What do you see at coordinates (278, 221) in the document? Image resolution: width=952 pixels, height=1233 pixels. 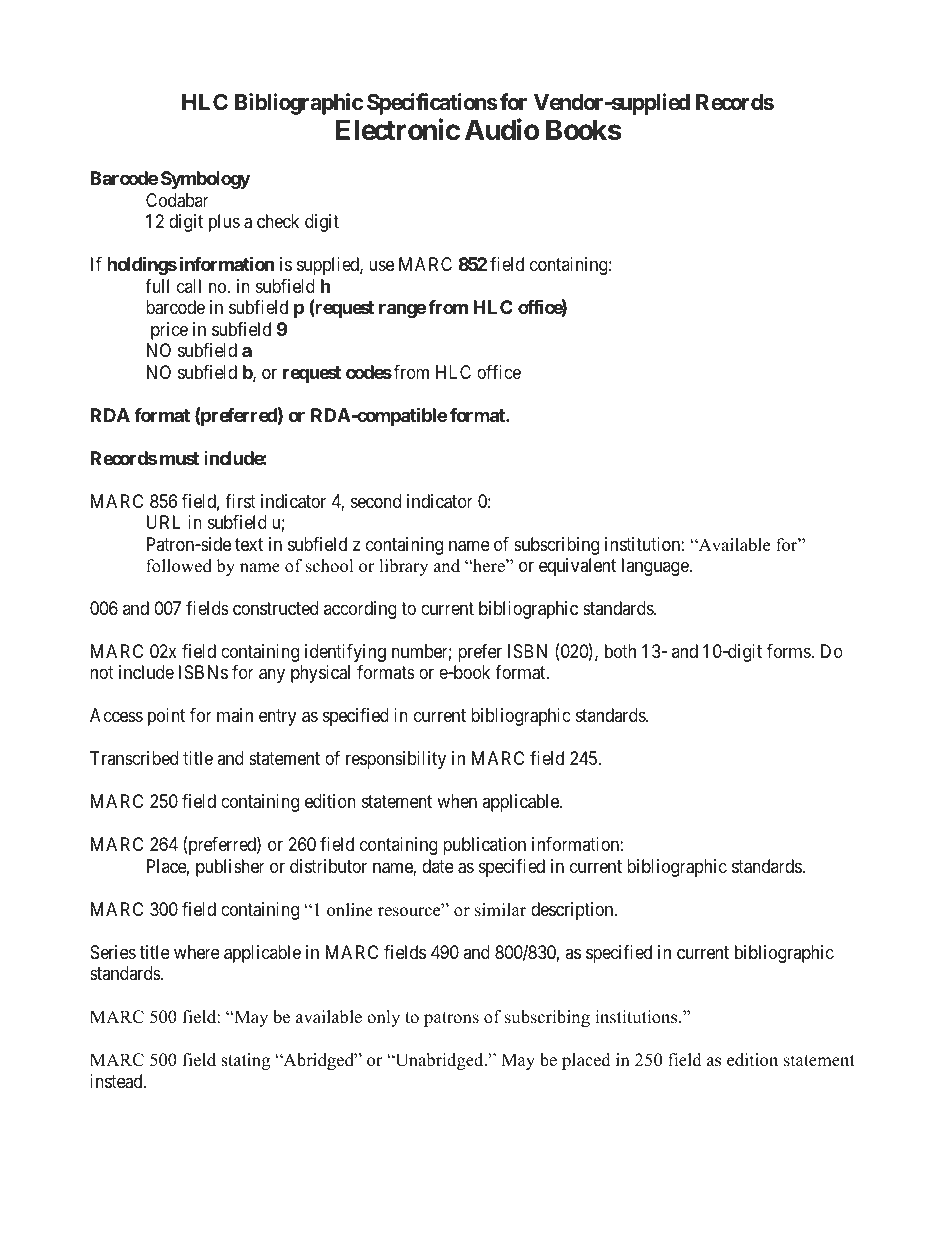 I see `check` at bounding box center [278, 221].
